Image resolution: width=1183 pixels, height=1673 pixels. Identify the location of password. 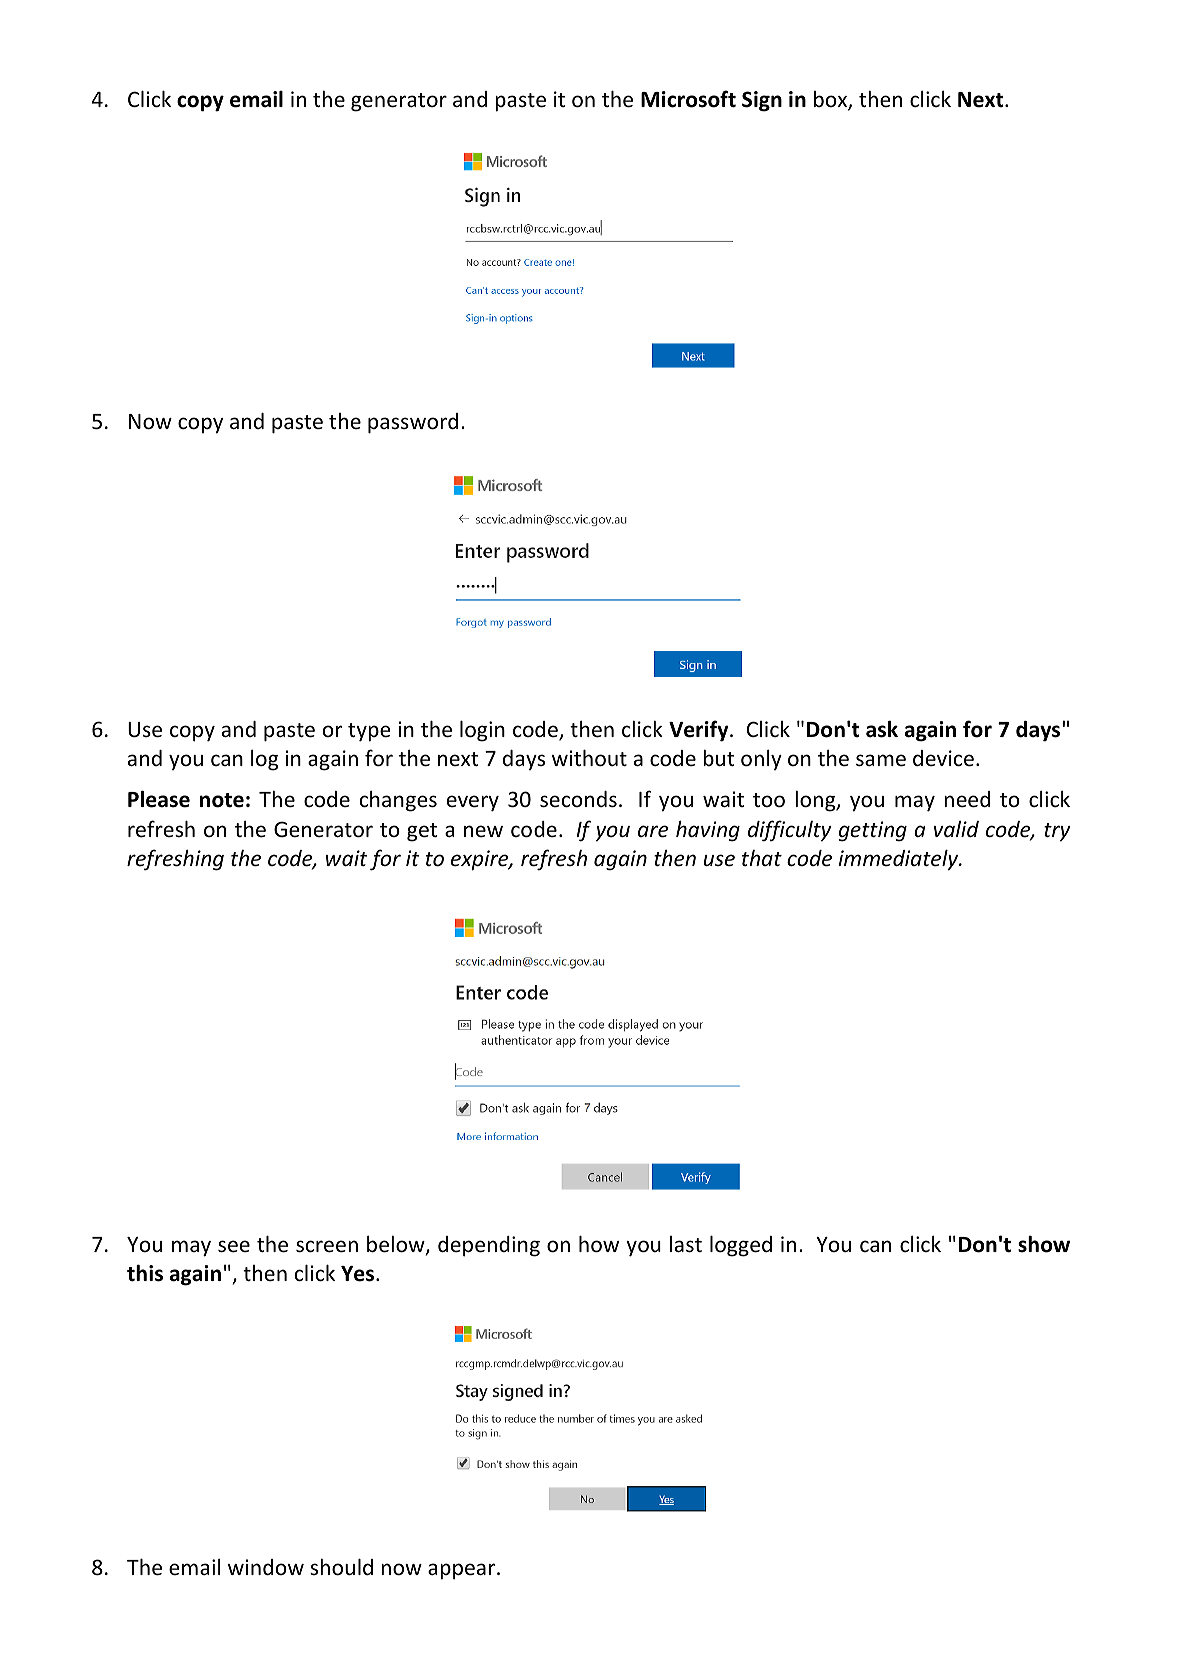
(413, 423).
